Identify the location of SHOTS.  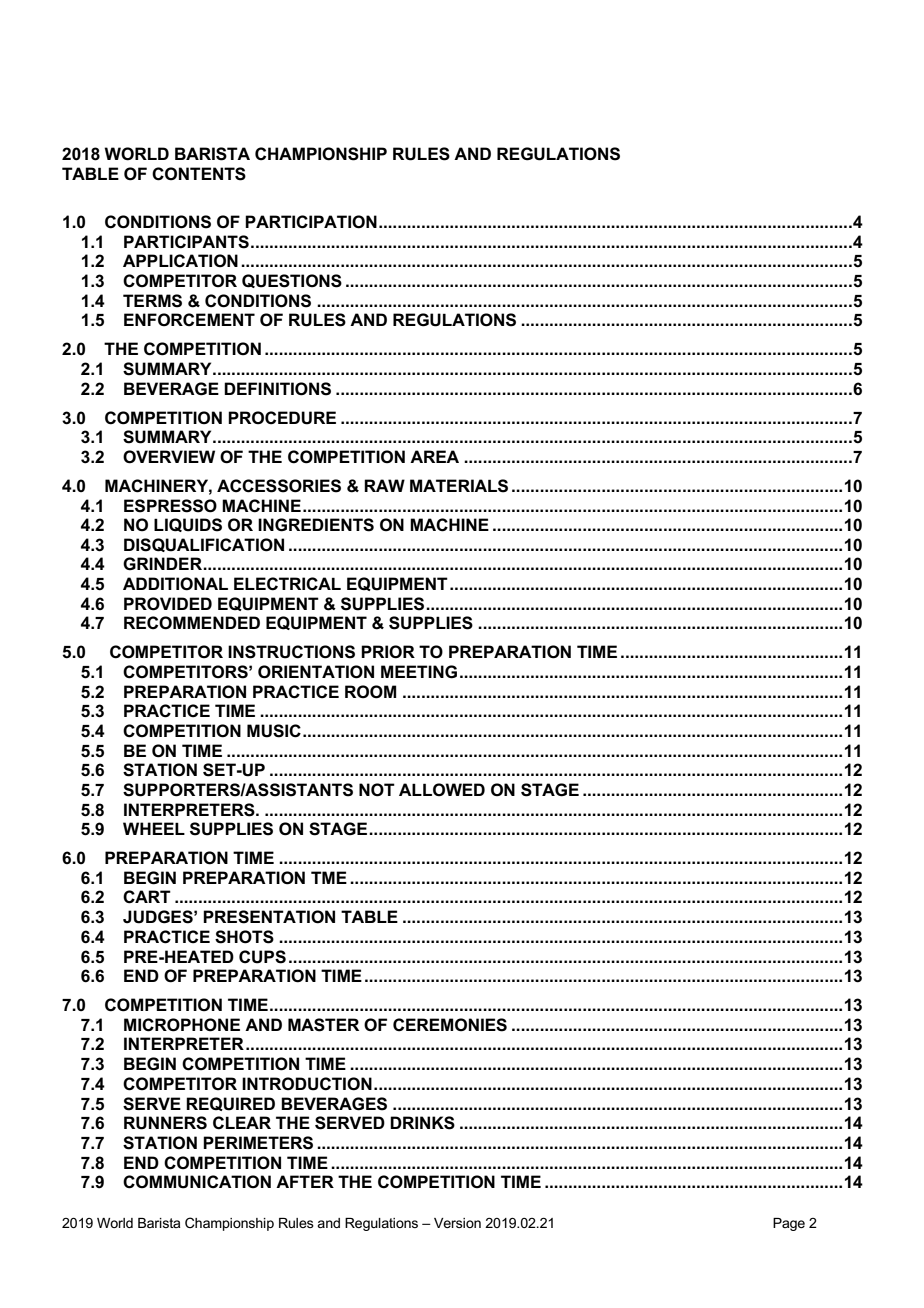
(244, 937).
